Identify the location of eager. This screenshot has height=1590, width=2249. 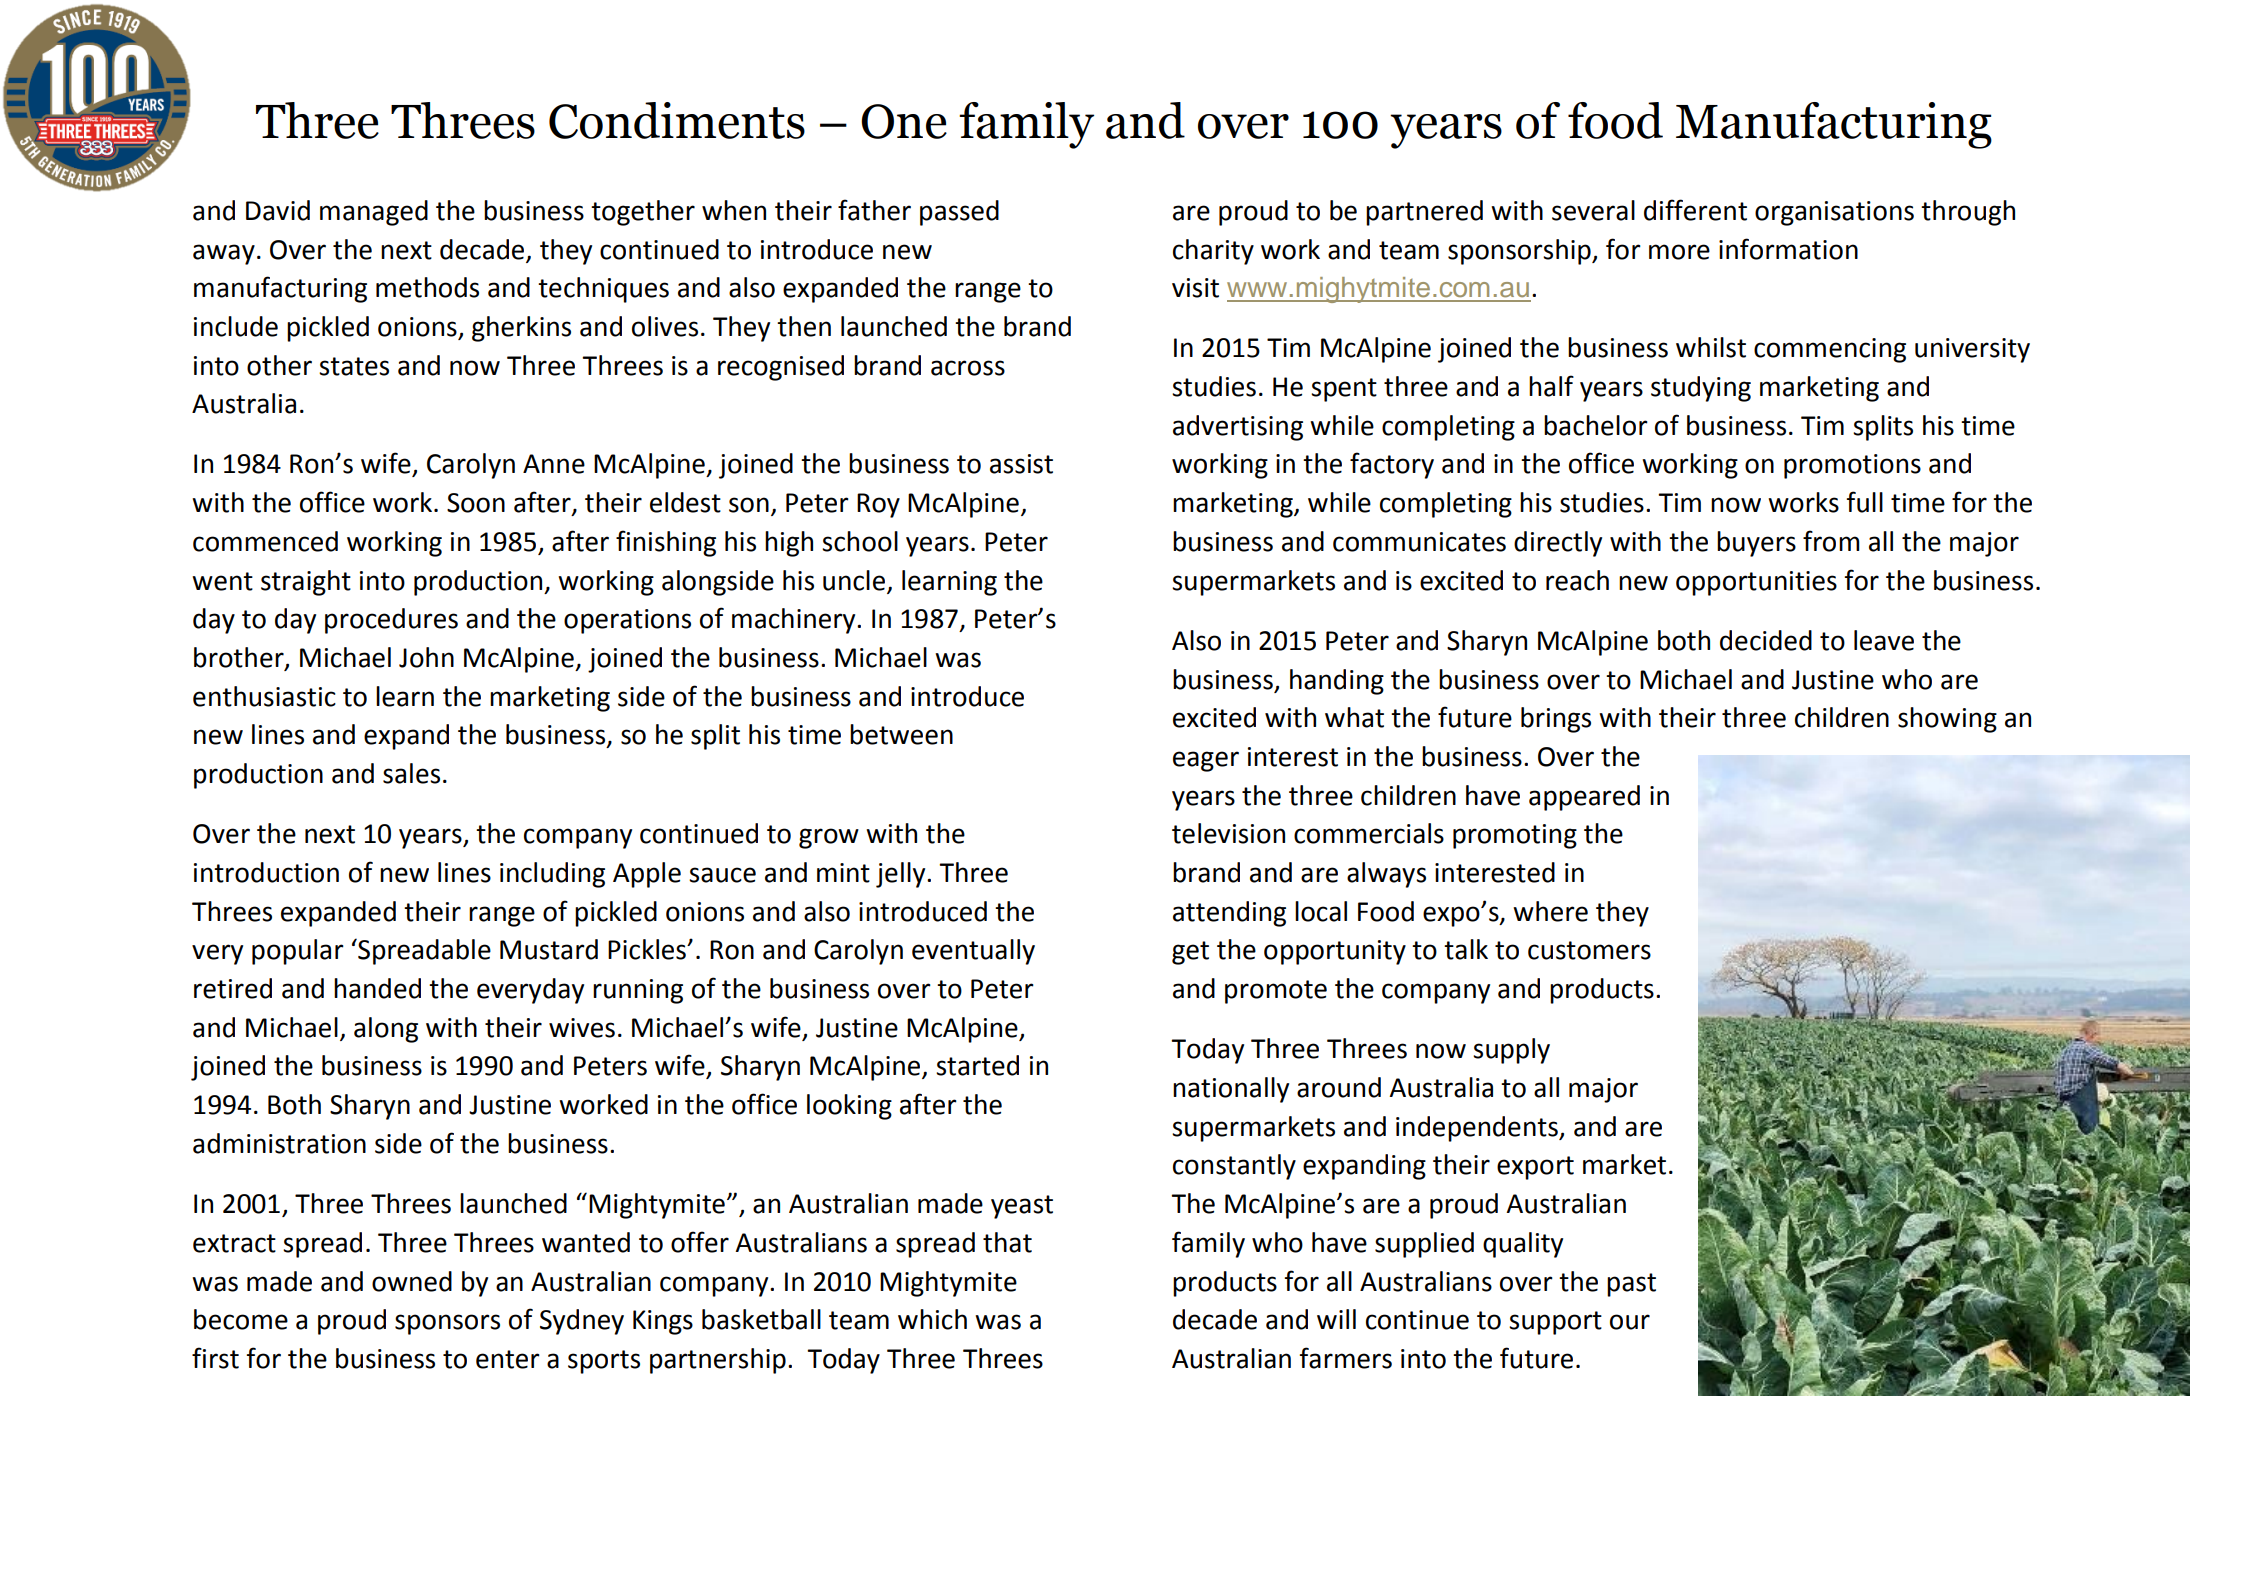
(1206, 761).
